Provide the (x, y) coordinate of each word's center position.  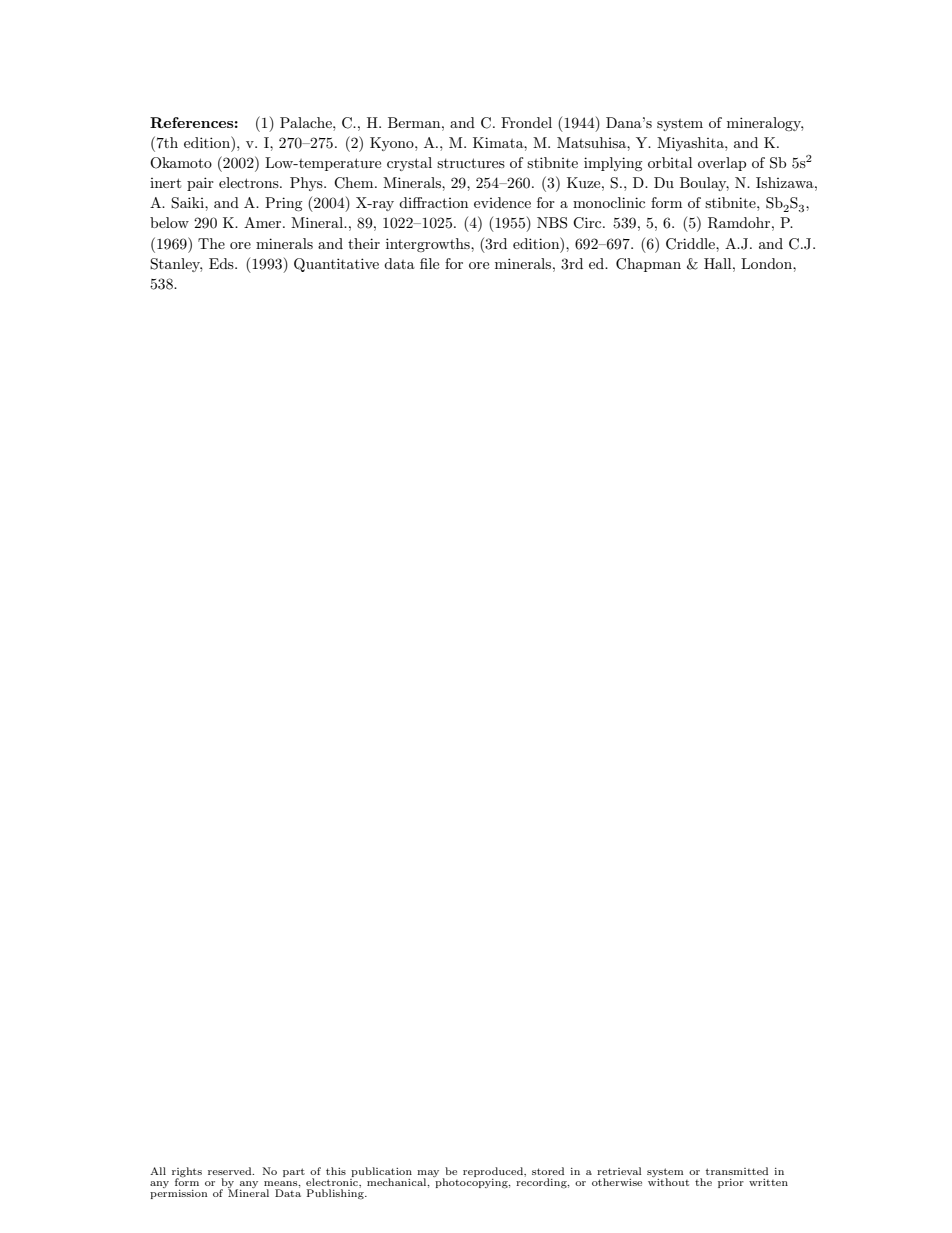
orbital (670, 162)
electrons (250, 182)
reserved (231, 1171)
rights (187, 1173)
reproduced (494, 1172)
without (668, 1181)
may (428, 1174)
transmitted (737, 1171)
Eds (222, 263)
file (429, 263)
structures (471, 163)
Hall (719, 263)
